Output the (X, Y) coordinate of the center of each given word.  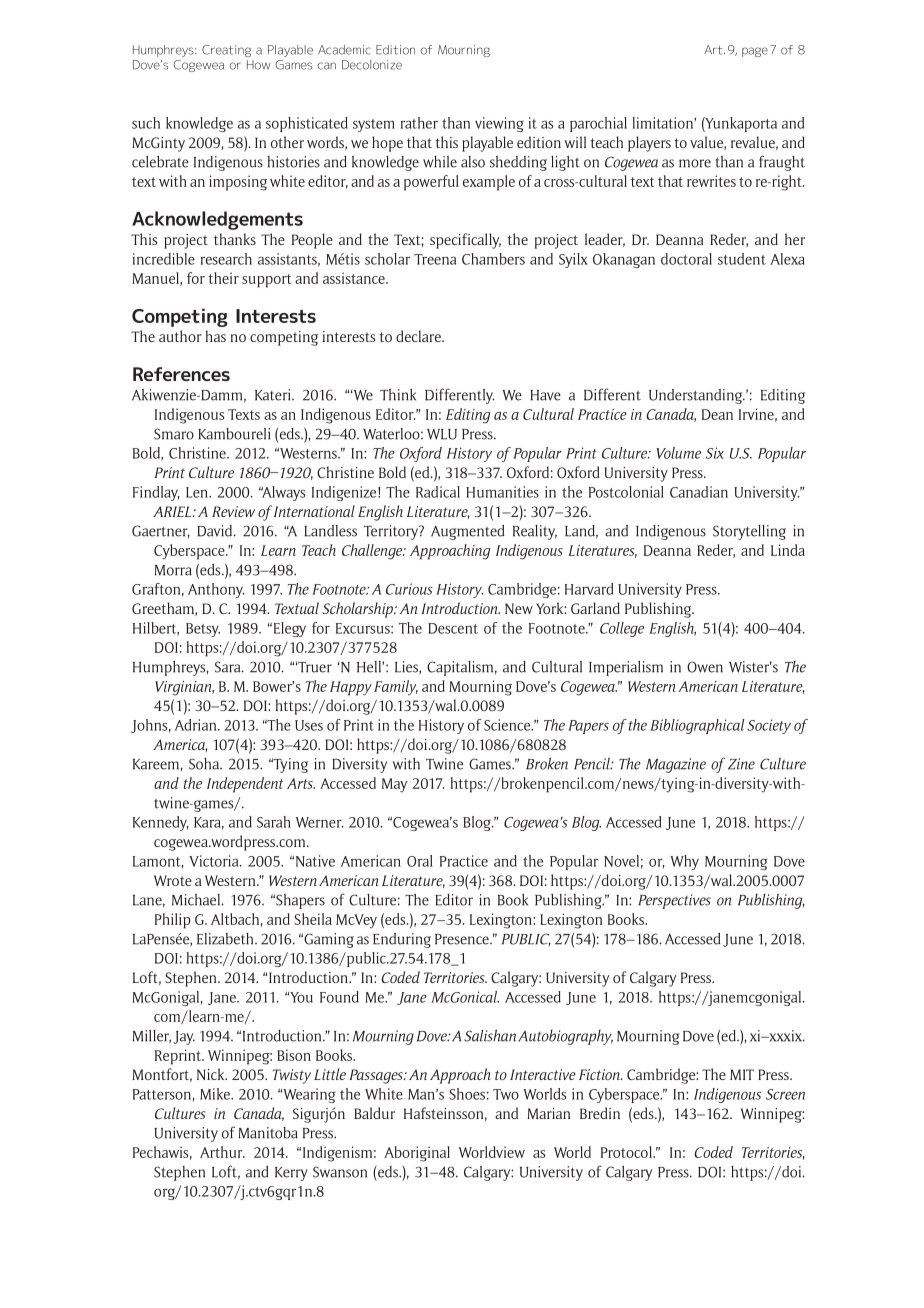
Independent (245, 785)
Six (715, 453)
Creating (226, 51)
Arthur (222, 1152)
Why (684, 862)
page (755, 52)
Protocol (627, 1152)
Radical (438, 492)
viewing (499, 124)
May (395, 785)
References (181, 374)
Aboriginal (417, 1154)
